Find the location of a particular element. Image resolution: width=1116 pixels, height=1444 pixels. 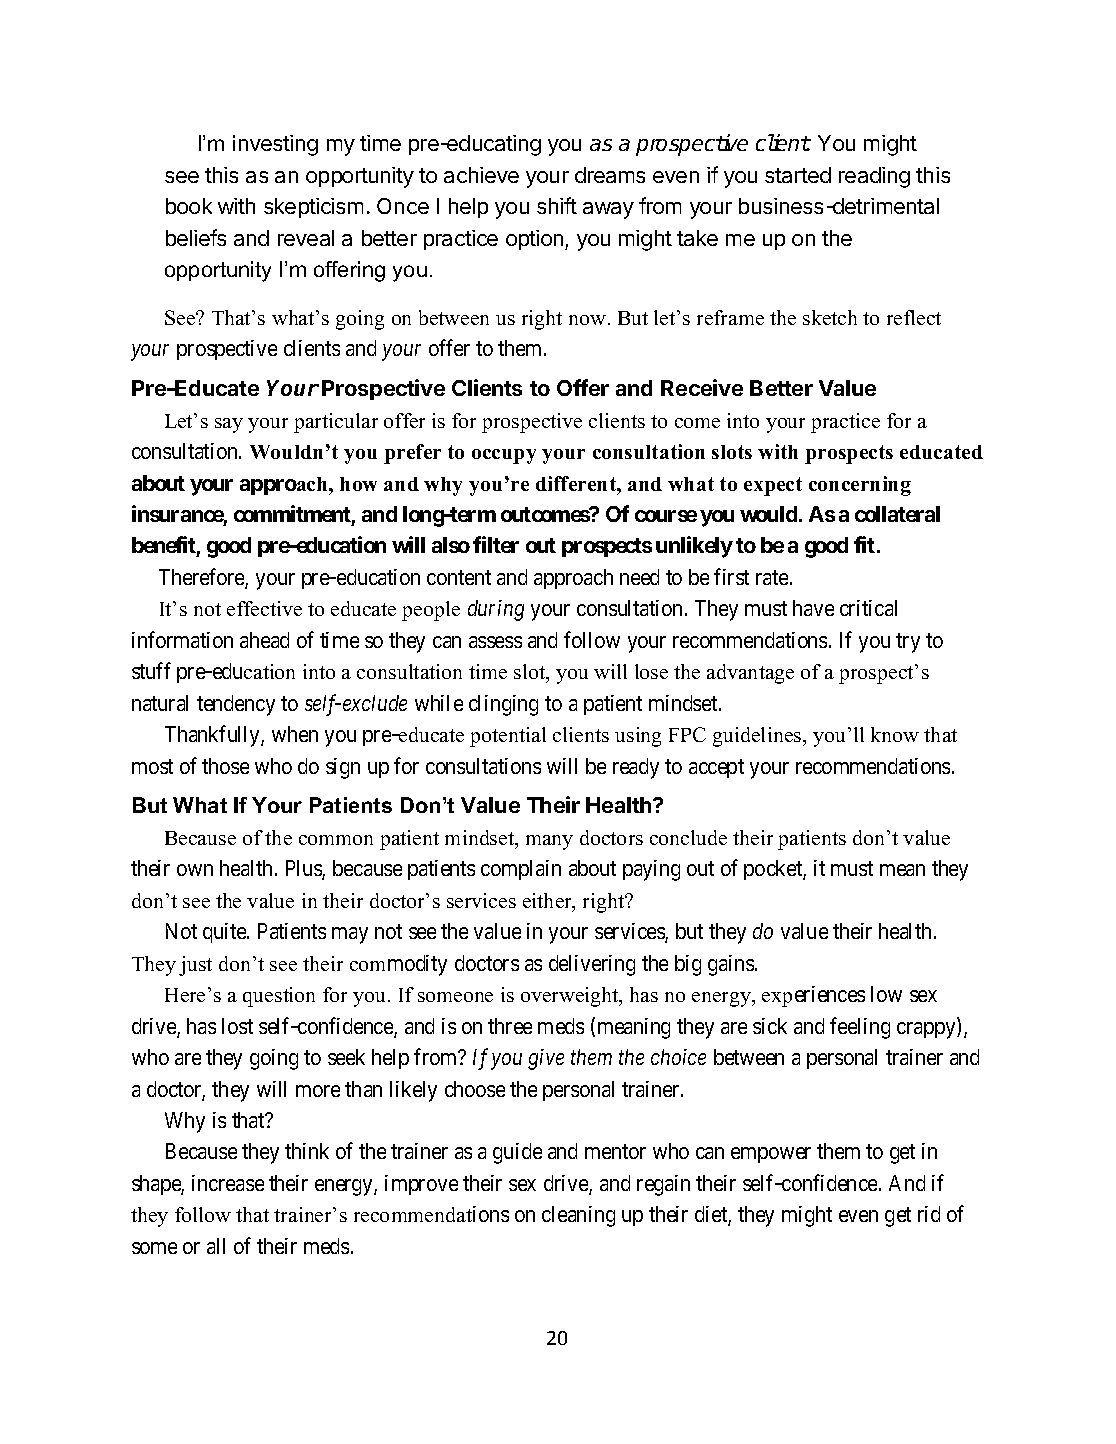

complain is located at coordinates (521, 870).
